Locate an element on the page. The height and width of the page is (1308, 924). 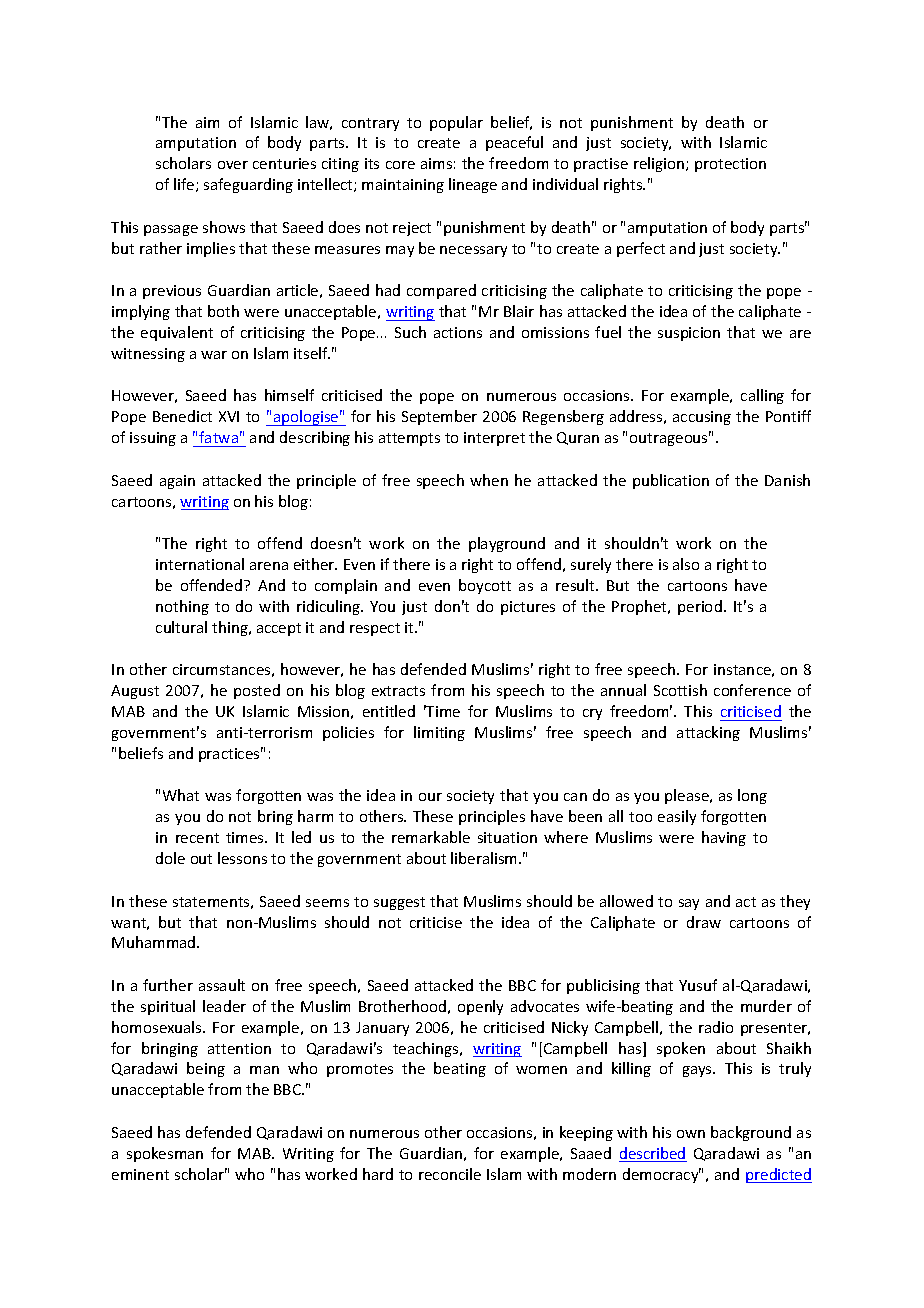
liberalism is located at coordinates (485, 858).
